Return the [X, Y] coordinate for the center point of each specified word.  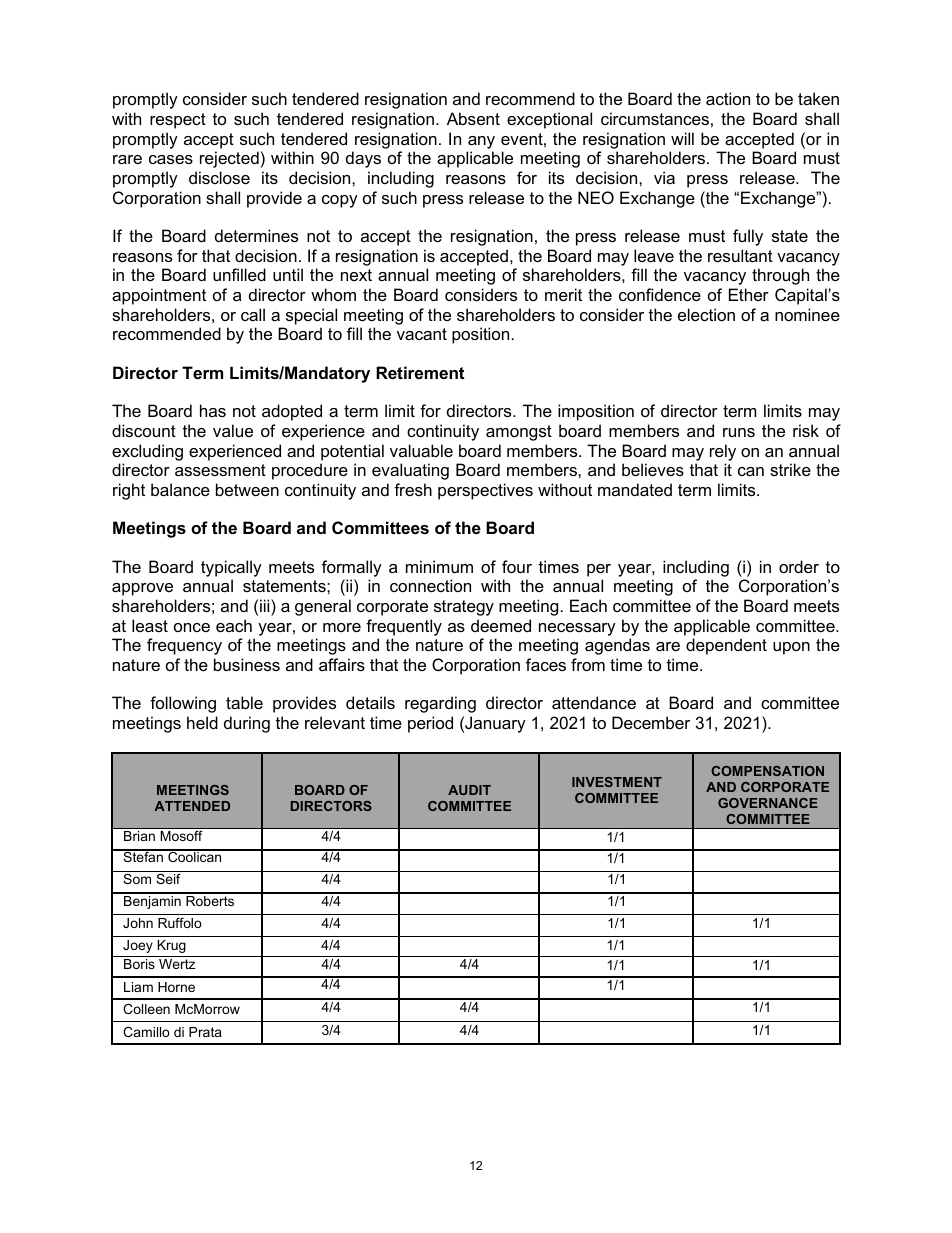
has [213, 410]
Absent [473, 118]
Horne [176, 987]
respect [178, 121]
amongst [519, 433]
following [183, 704]
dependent [726, 646]
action [728, 98]
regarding [440, 704]
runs [739, 432]
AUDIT [469, 790]
